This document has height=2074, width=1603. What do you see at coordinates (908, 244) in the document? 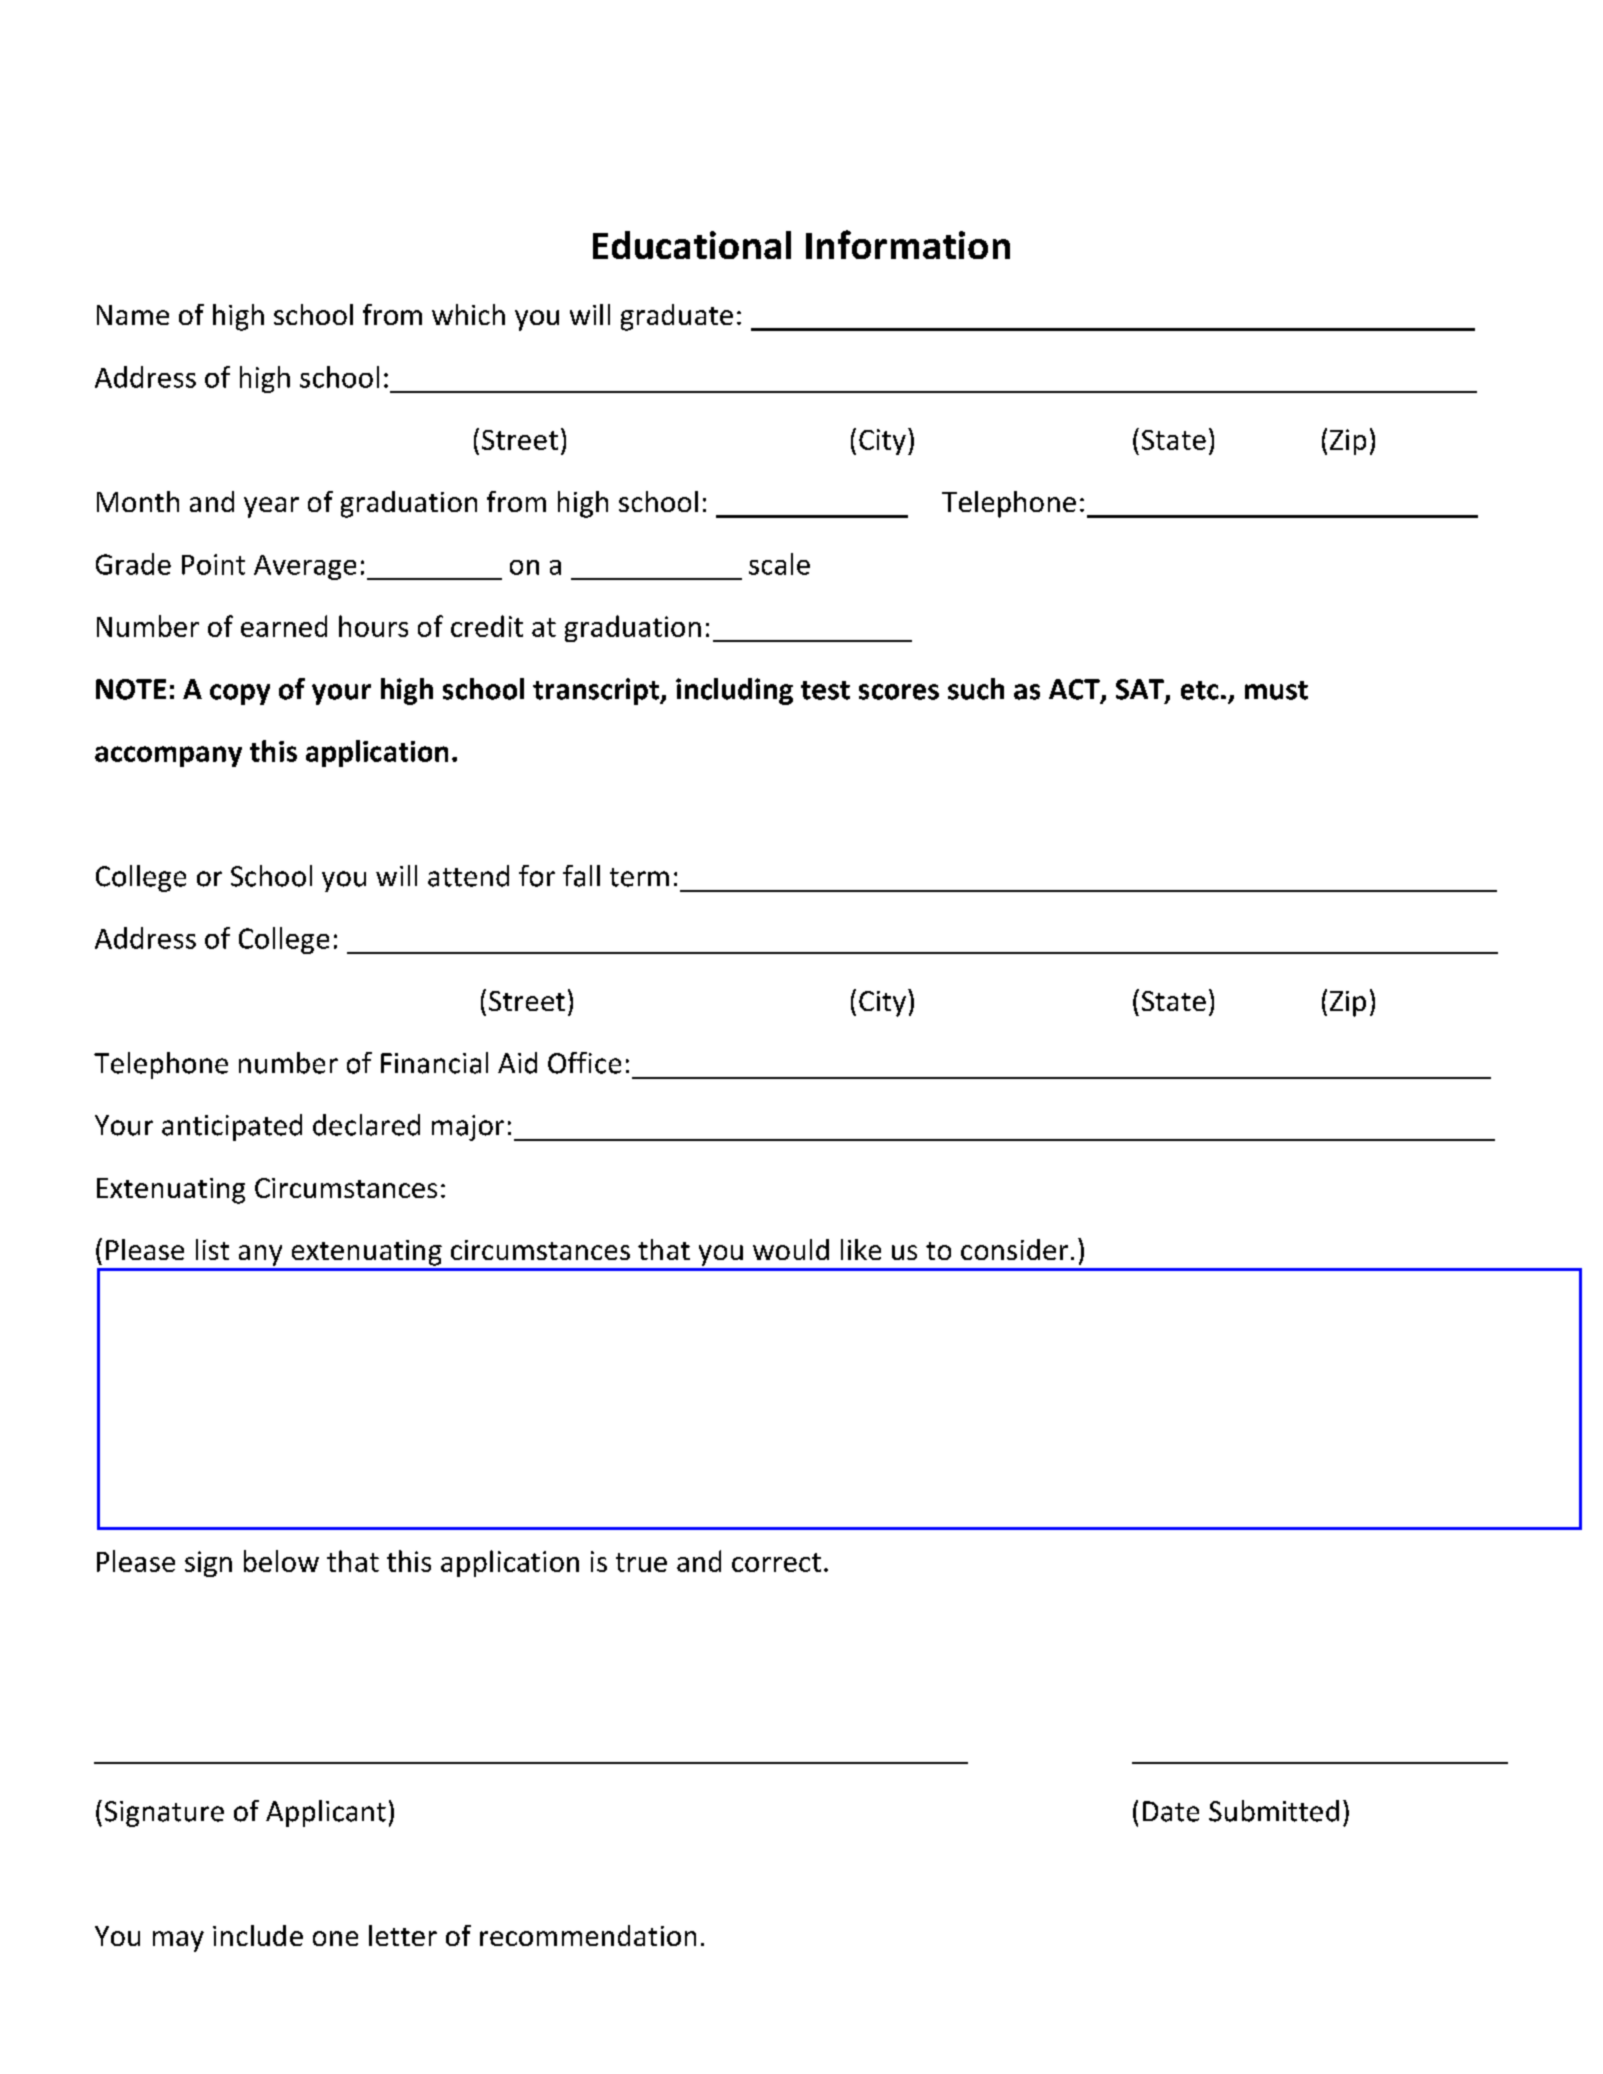
I see `Information` at bounding box center [908, 244].
